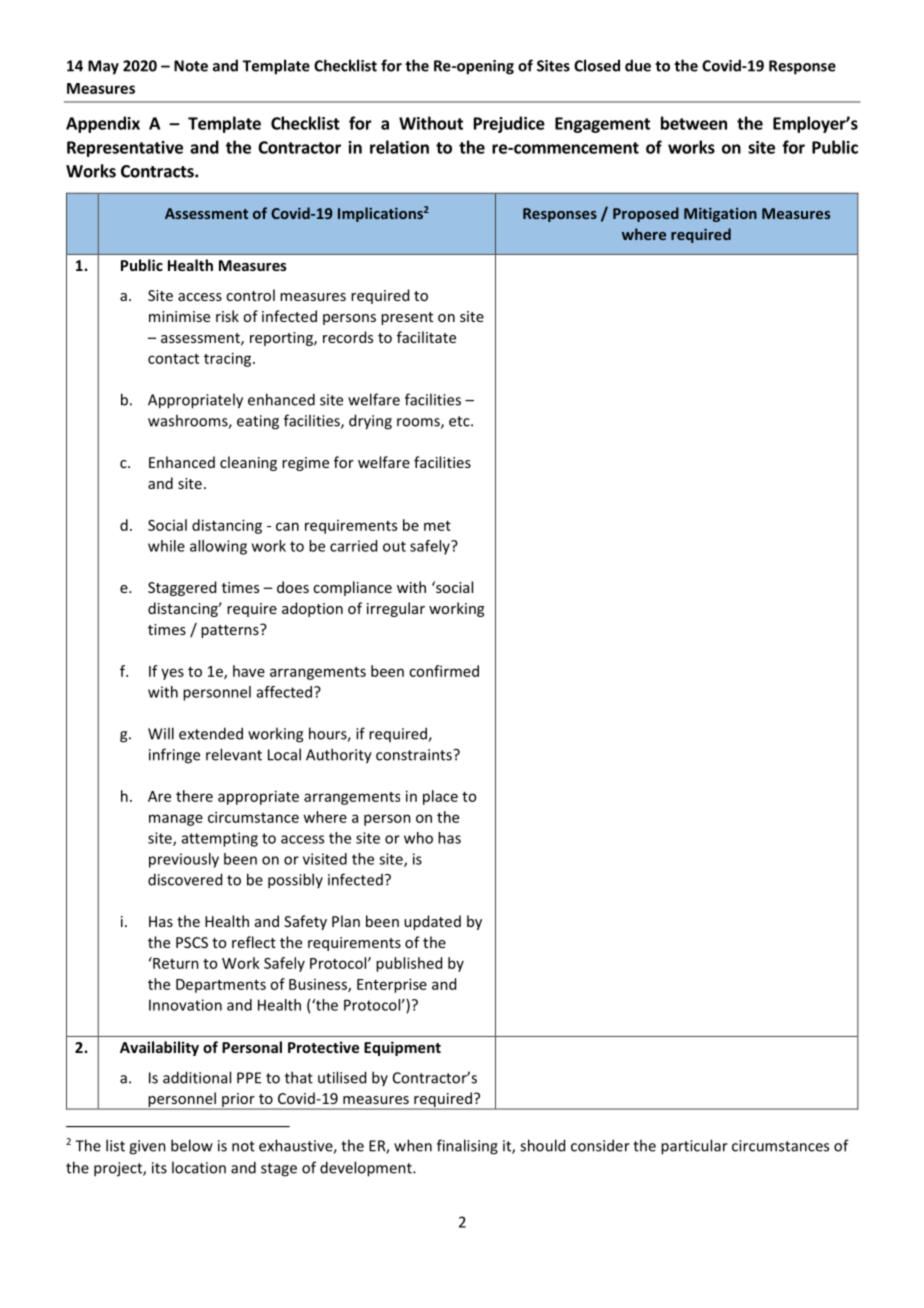 This screenshot has width=924, height=1308. Describe the element at coordinates (646, 214) in the screenshot. I see `Proposed` at that location.
